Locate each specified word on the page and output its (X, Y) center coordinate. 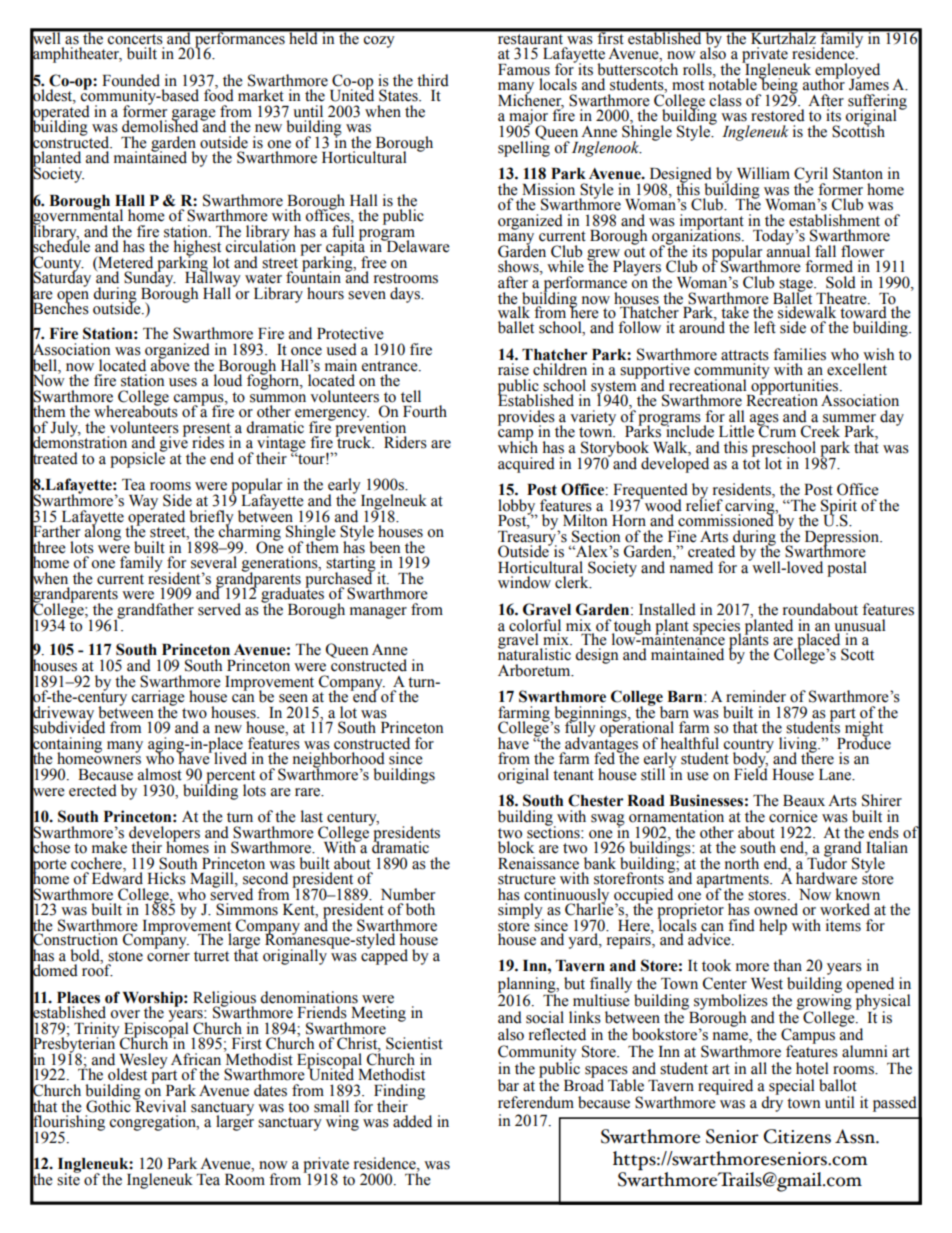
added (412, 1121)
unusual (860, 625)
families (799, 354)
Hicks (166, 878)
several (214, 562)
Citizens (797, 1136)
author (824, 83)
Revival (159, 1105)
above (170, 364)
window (524, 582)
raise (513, 369)
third (433, 80)
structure (527, 879)
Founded (131, 80)
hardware (826, 878)
